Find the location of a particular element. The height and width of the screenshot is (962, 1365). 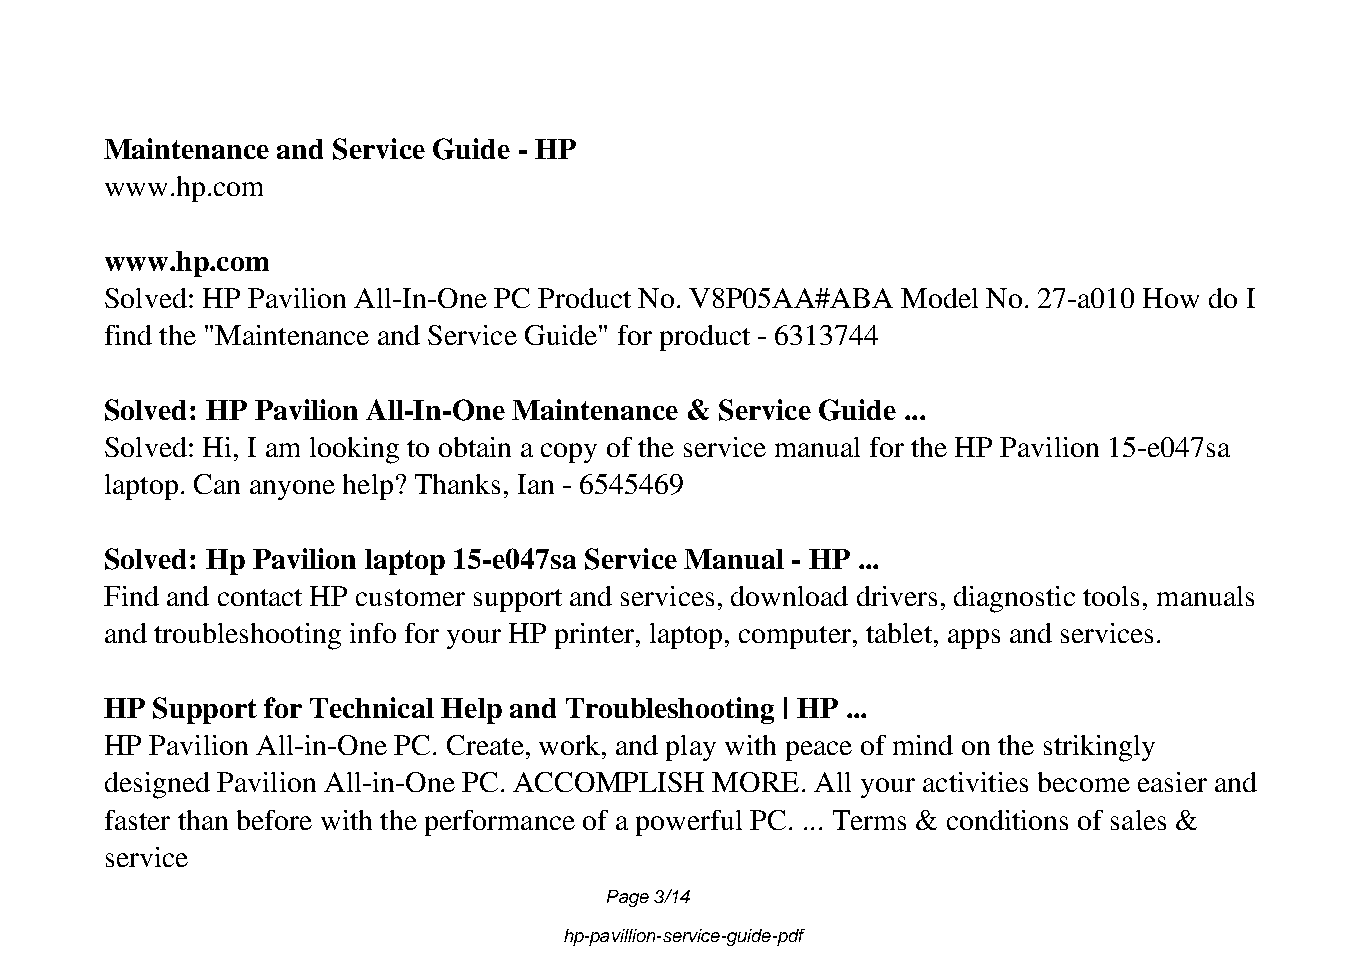

looking is located at coordinates (354, 450).
